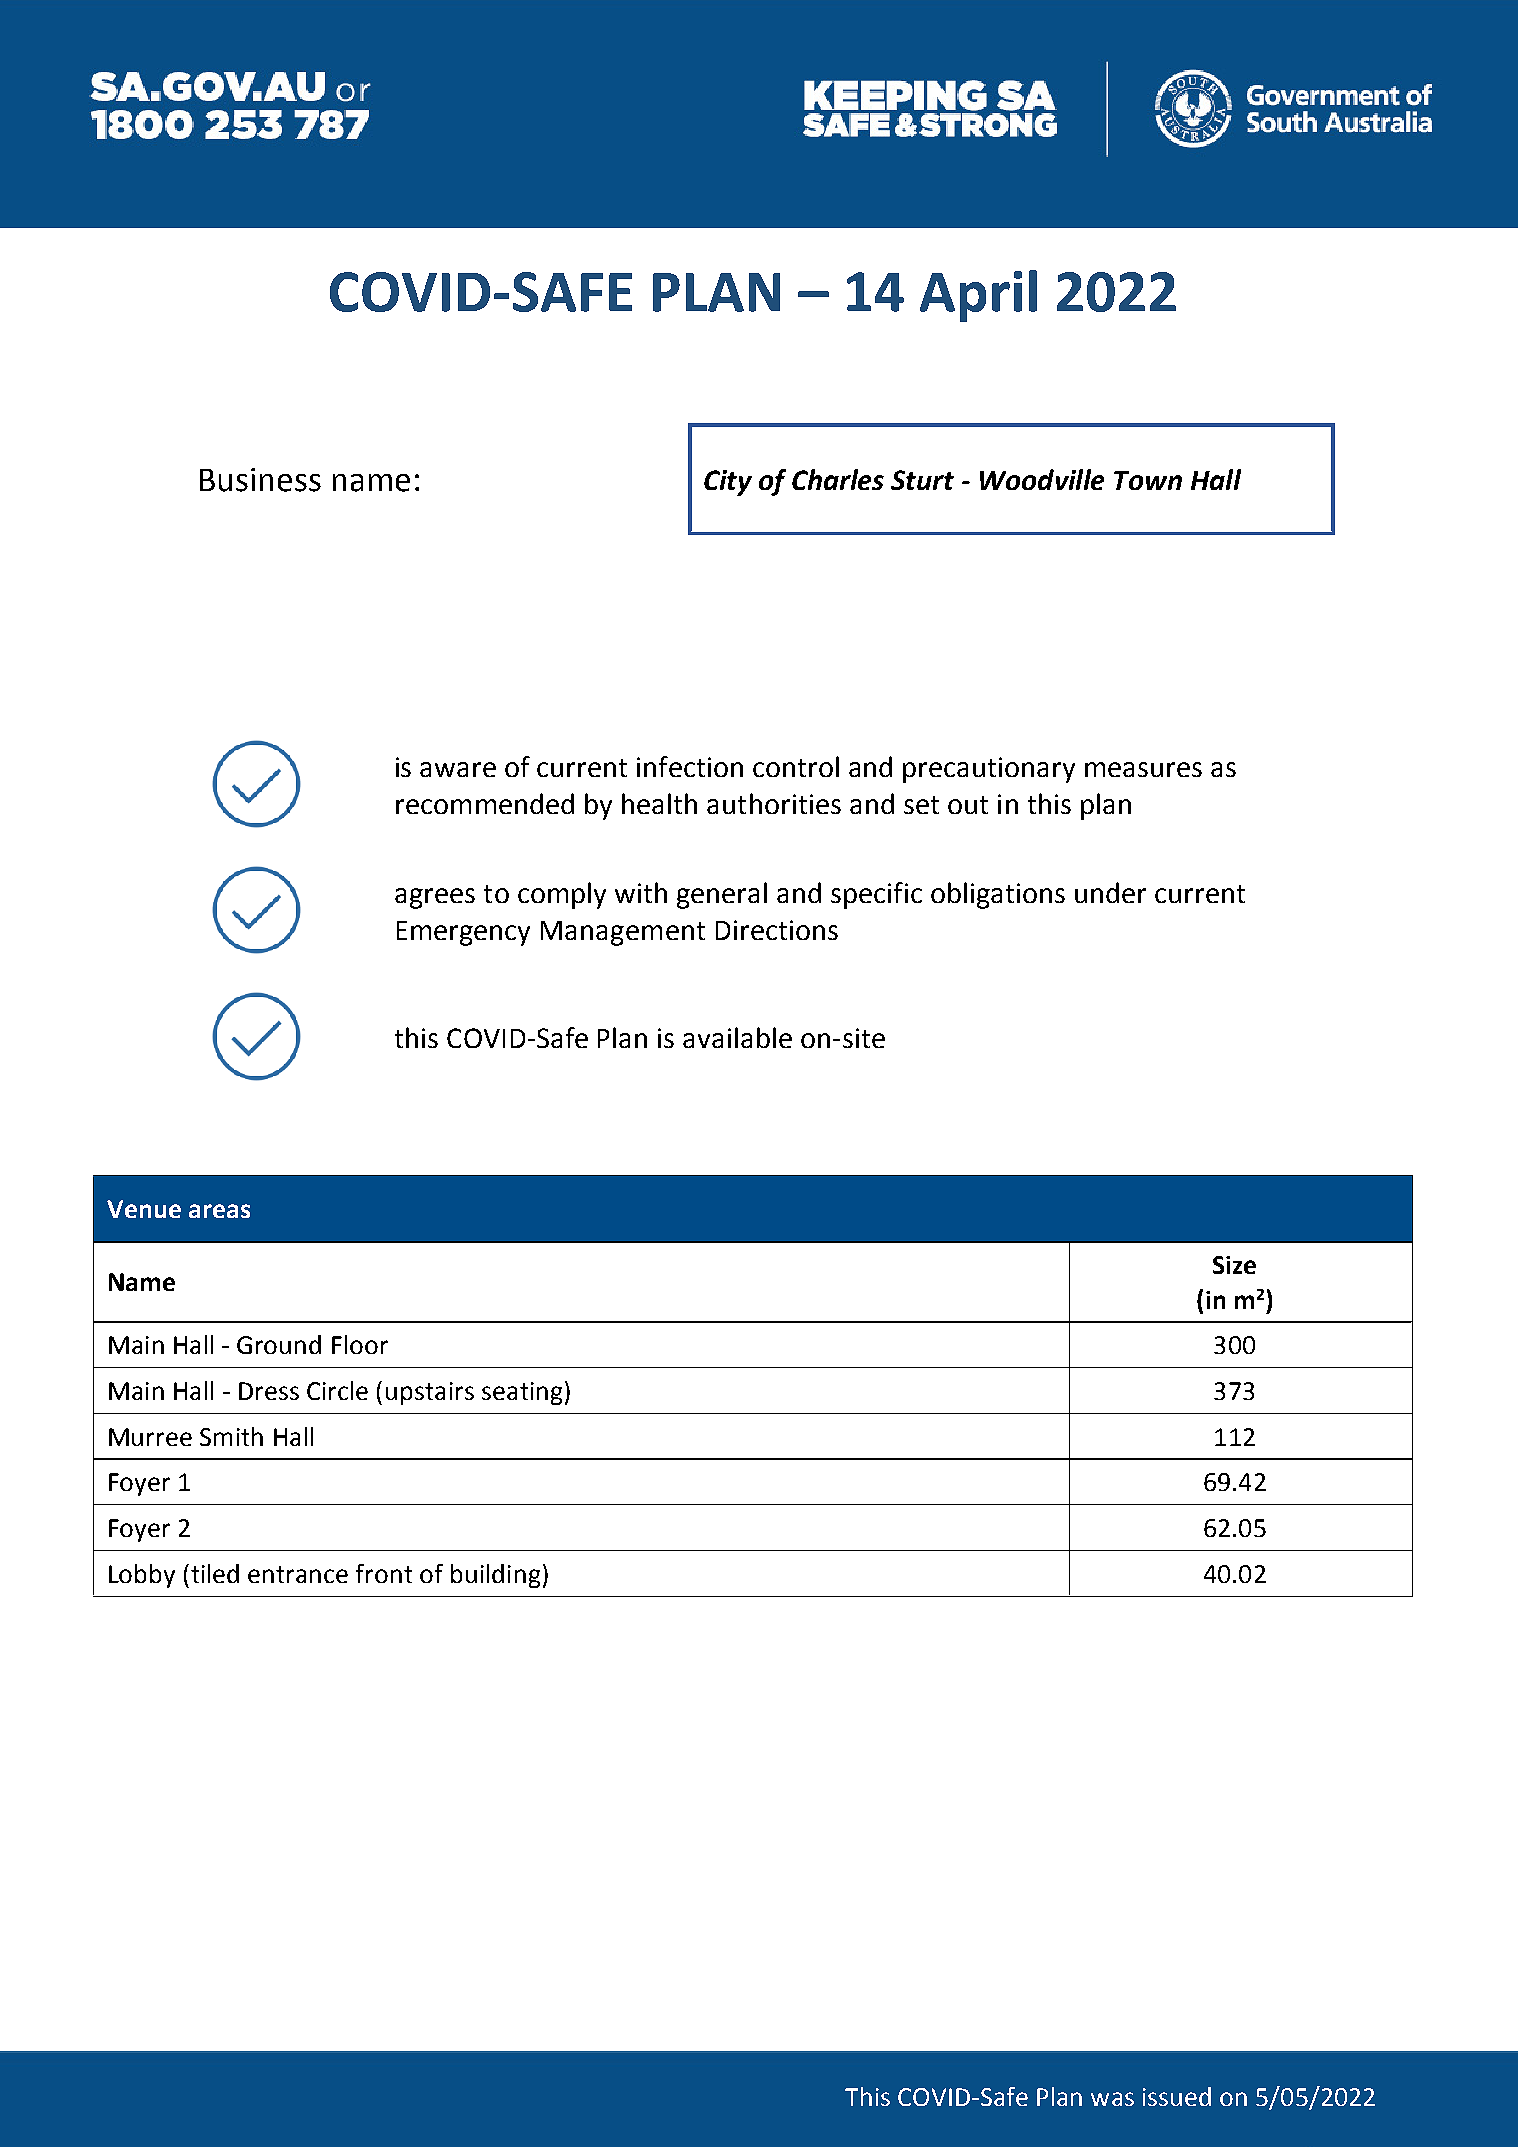 The height and width of the screenshot is (2147, 1518). I want to click on infection, so click(690, 766).
